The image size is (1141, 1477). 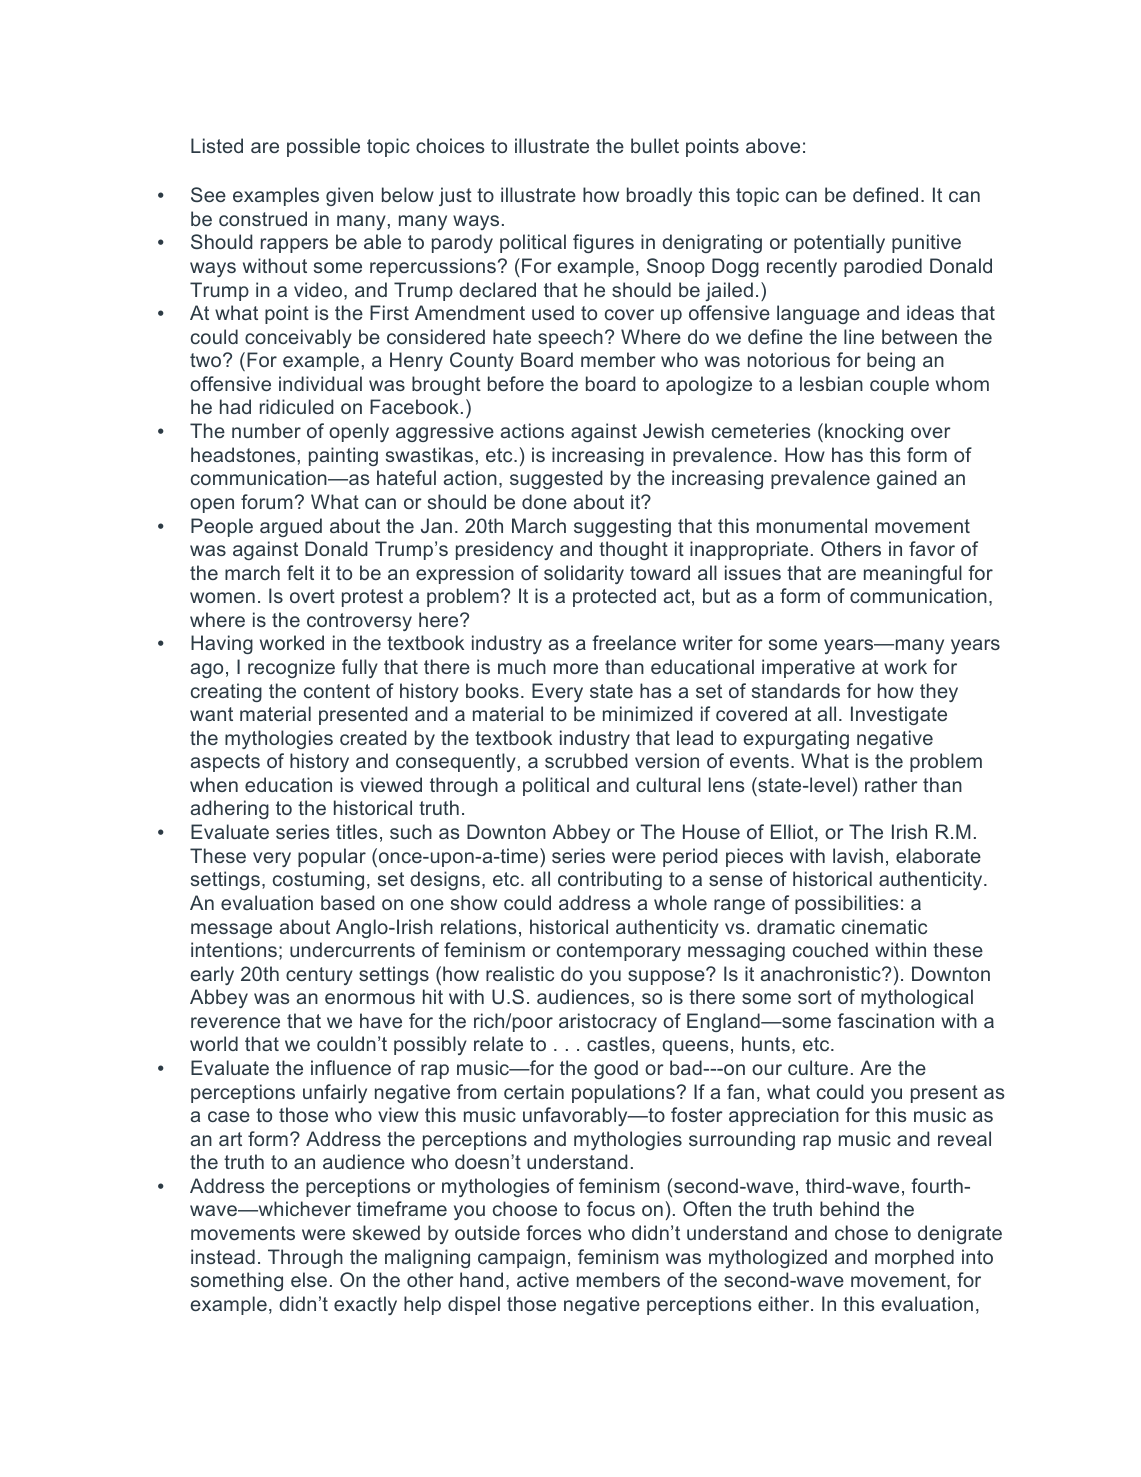 I want to click on scrubbed, so click(x=586, y=760).
